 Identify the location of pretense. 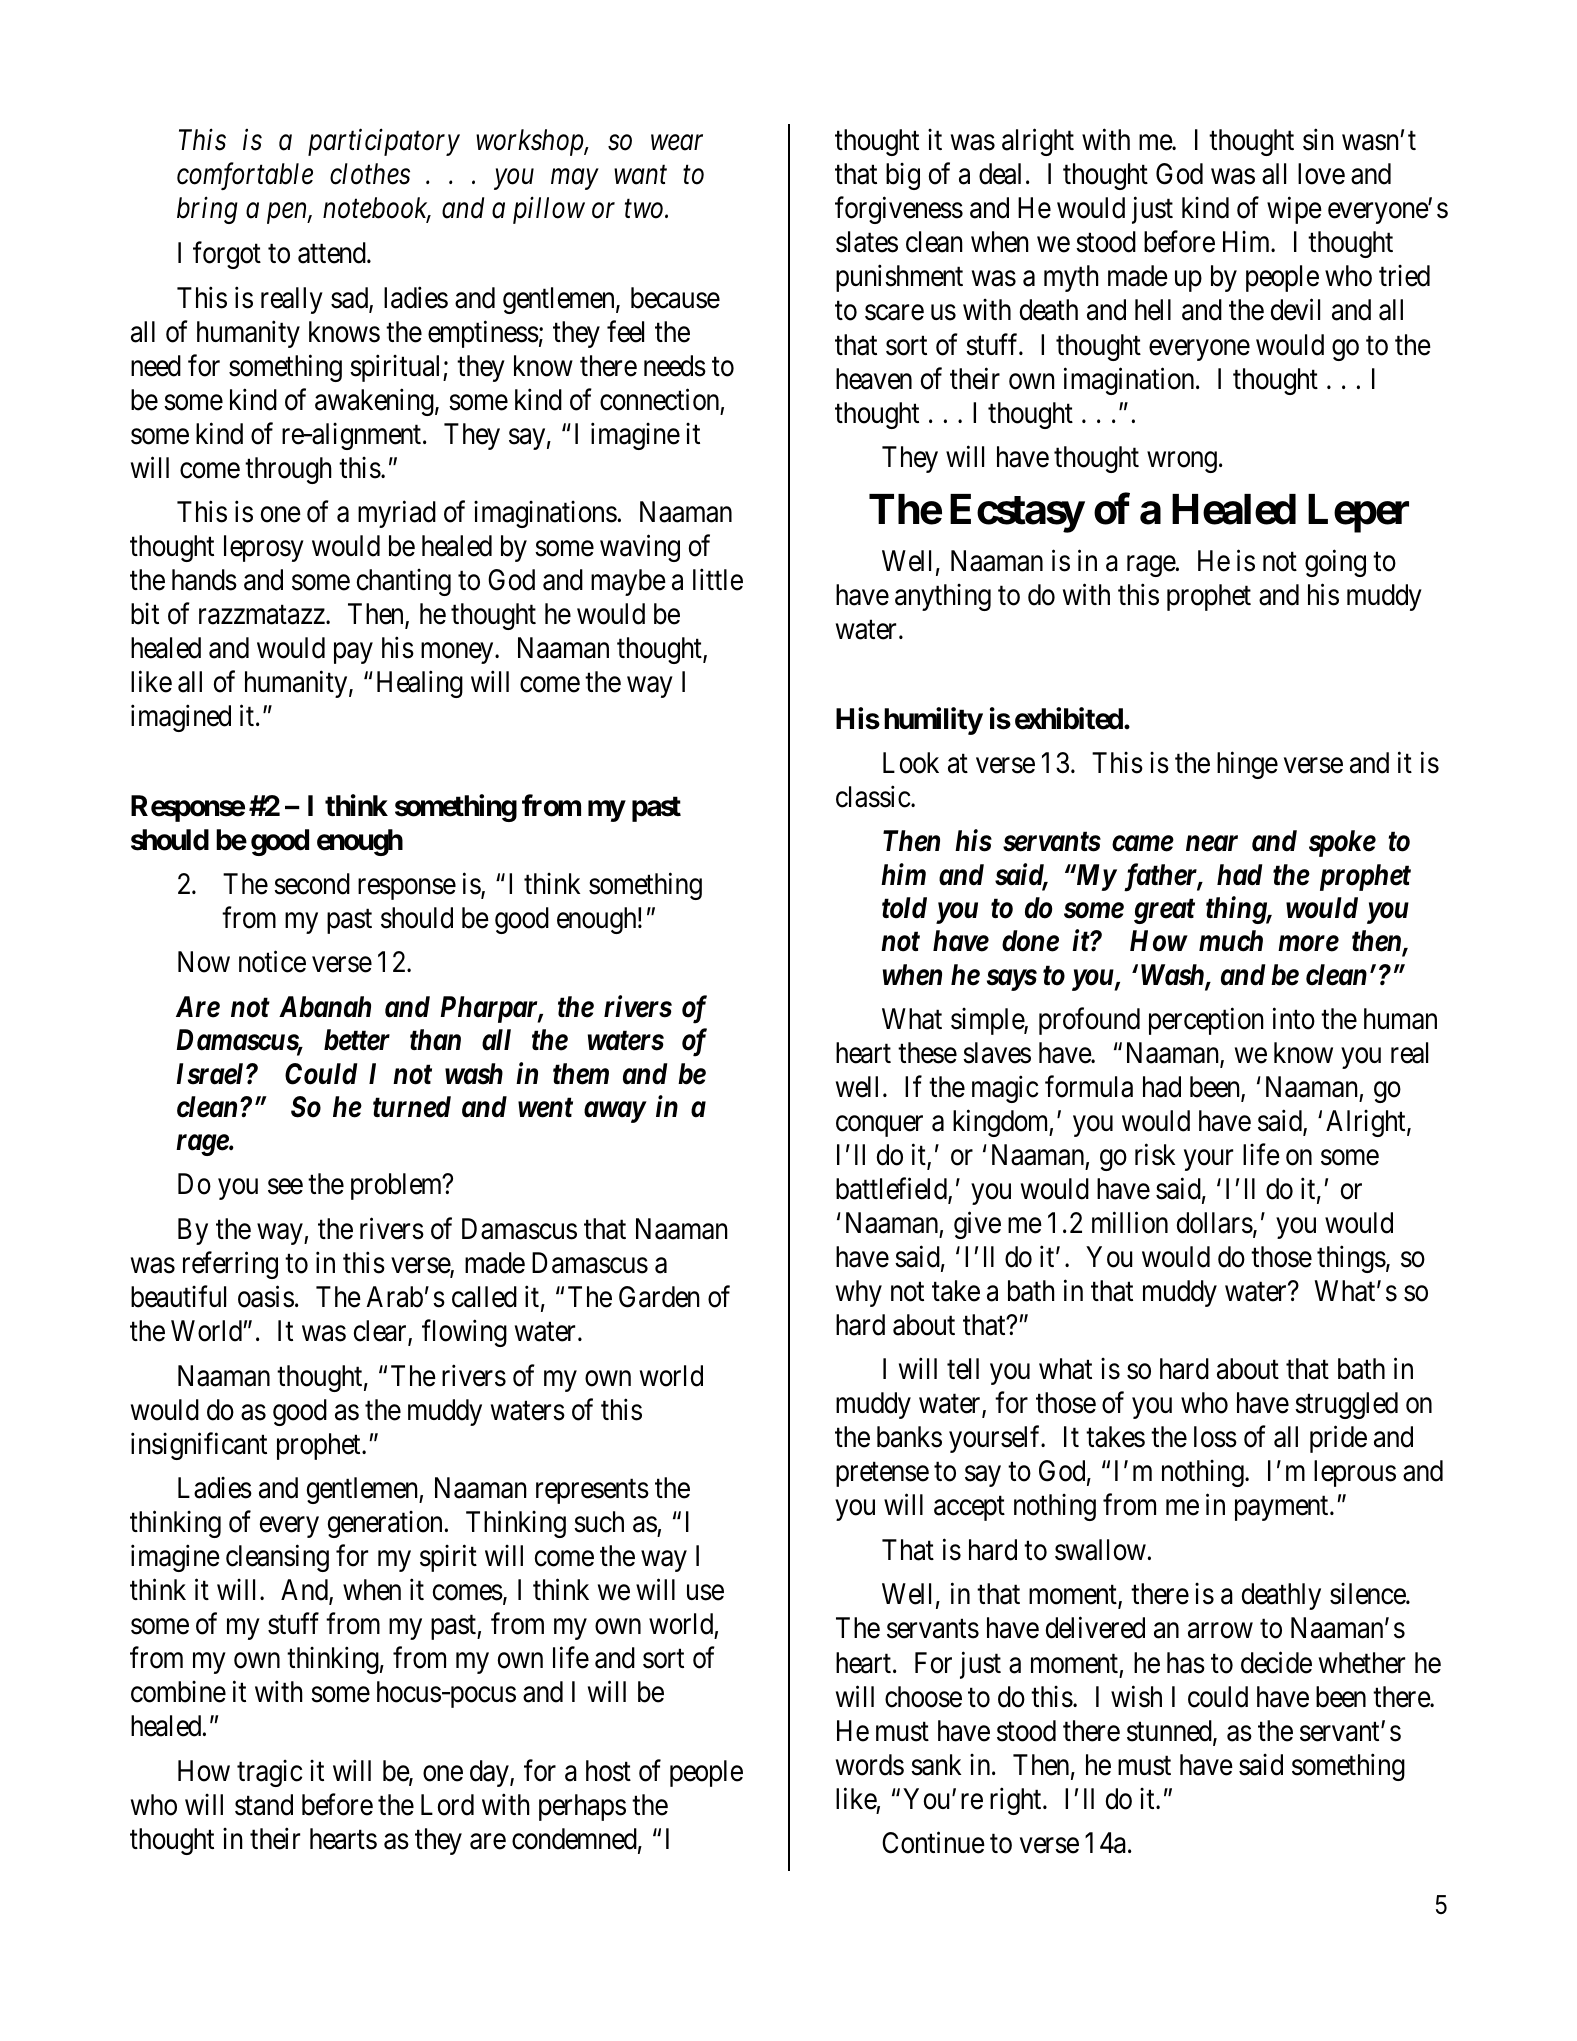
(882, 1475).
